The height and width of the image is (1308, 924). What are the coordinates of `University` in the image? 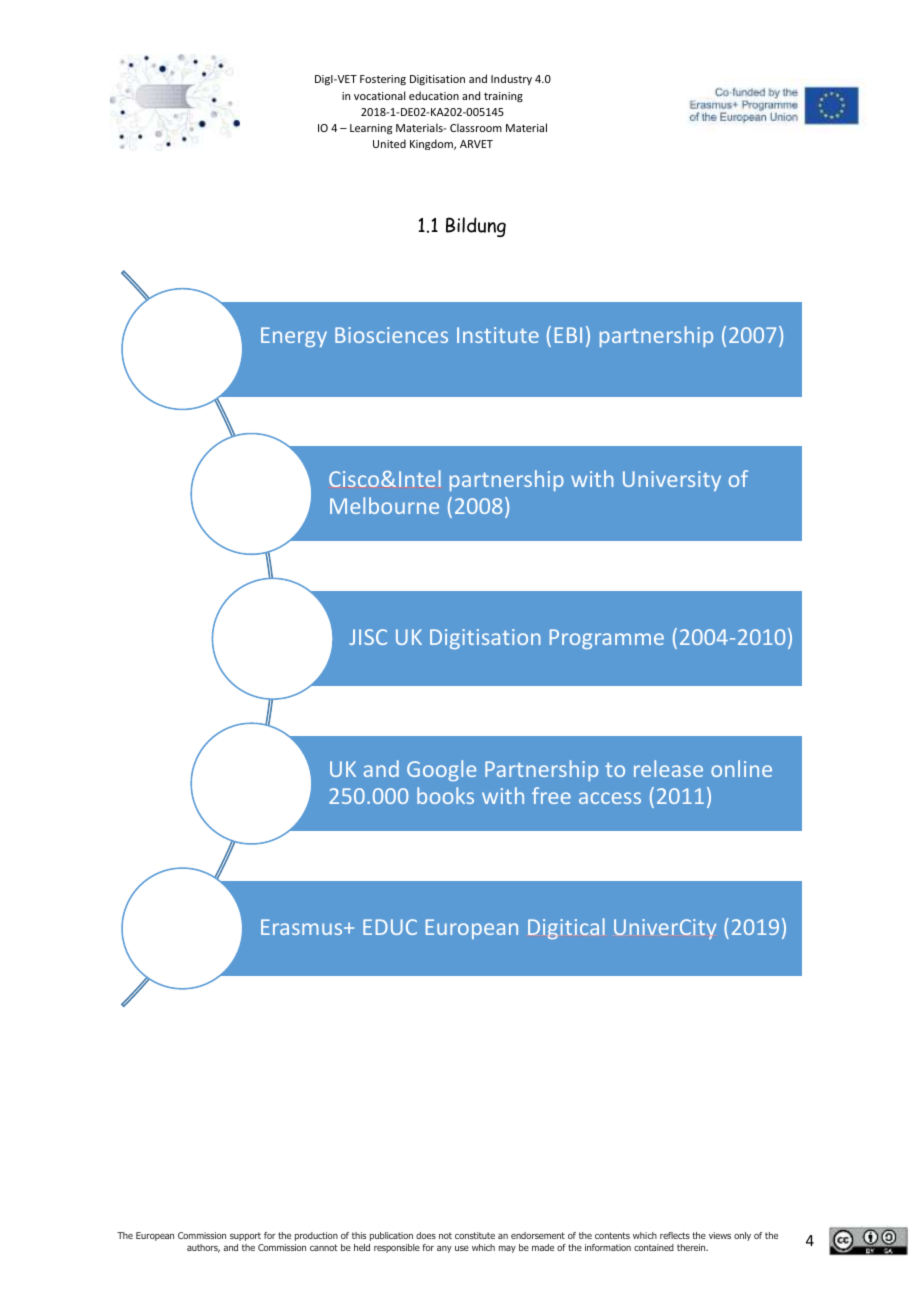 It's located at (672, 481).
